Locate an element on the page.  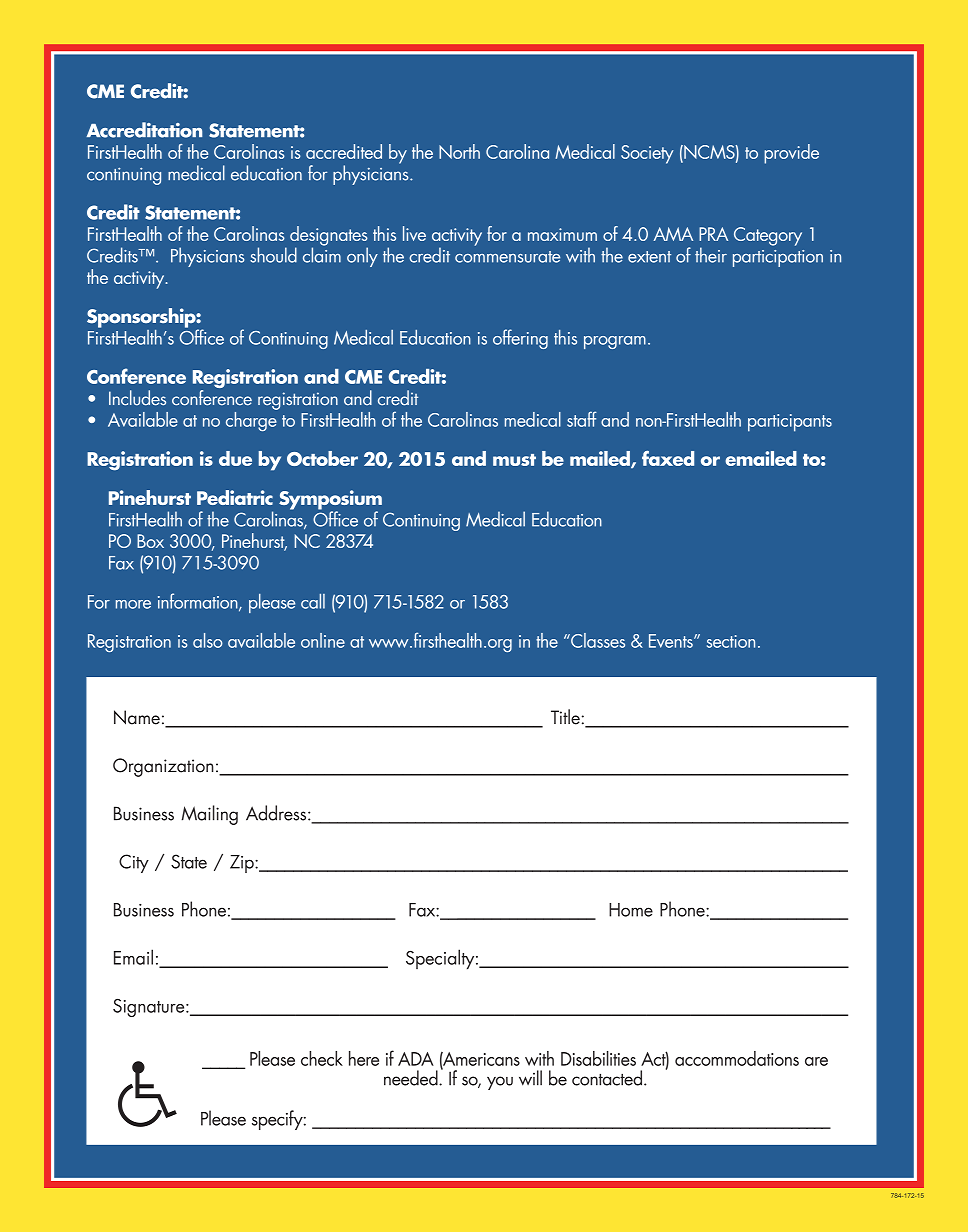
Mailing is located at coordinates (209, 815).
